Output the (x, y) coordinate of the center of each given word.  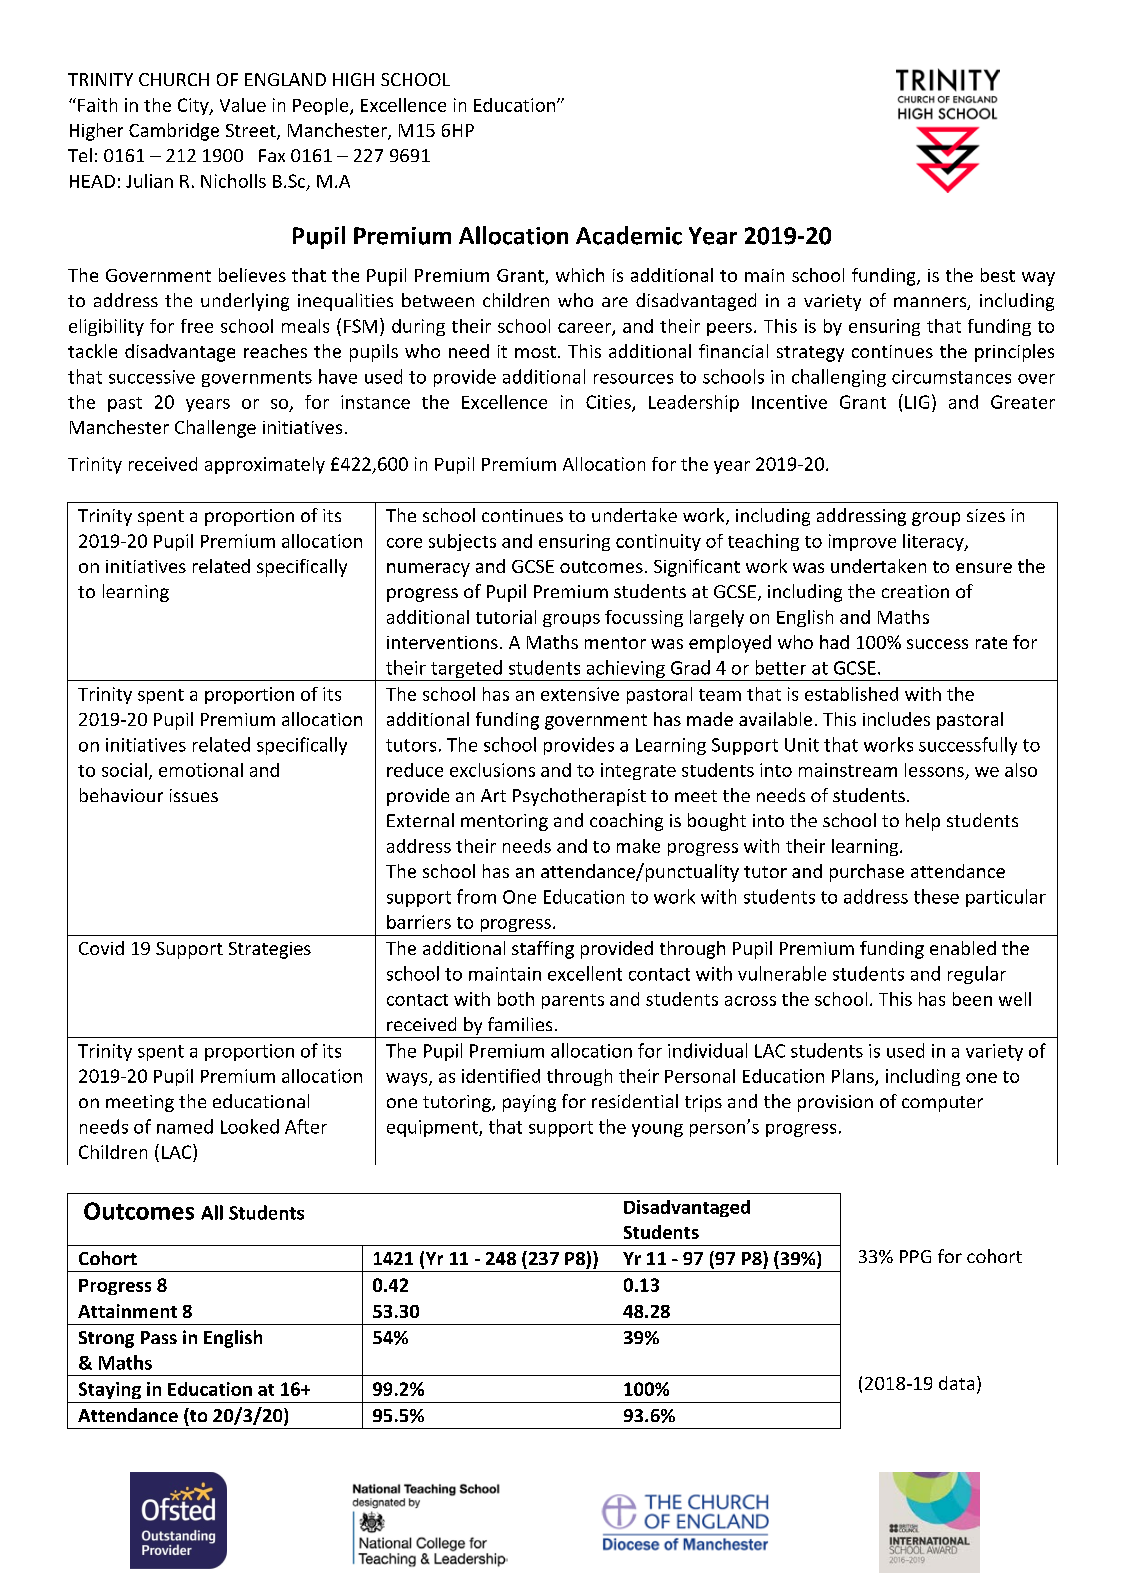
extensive (580, 694)
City (194, 106)
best (998, 275)
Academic (629, 235)
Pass (159, 1337)
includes (896, 719)
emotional (201, 770)
